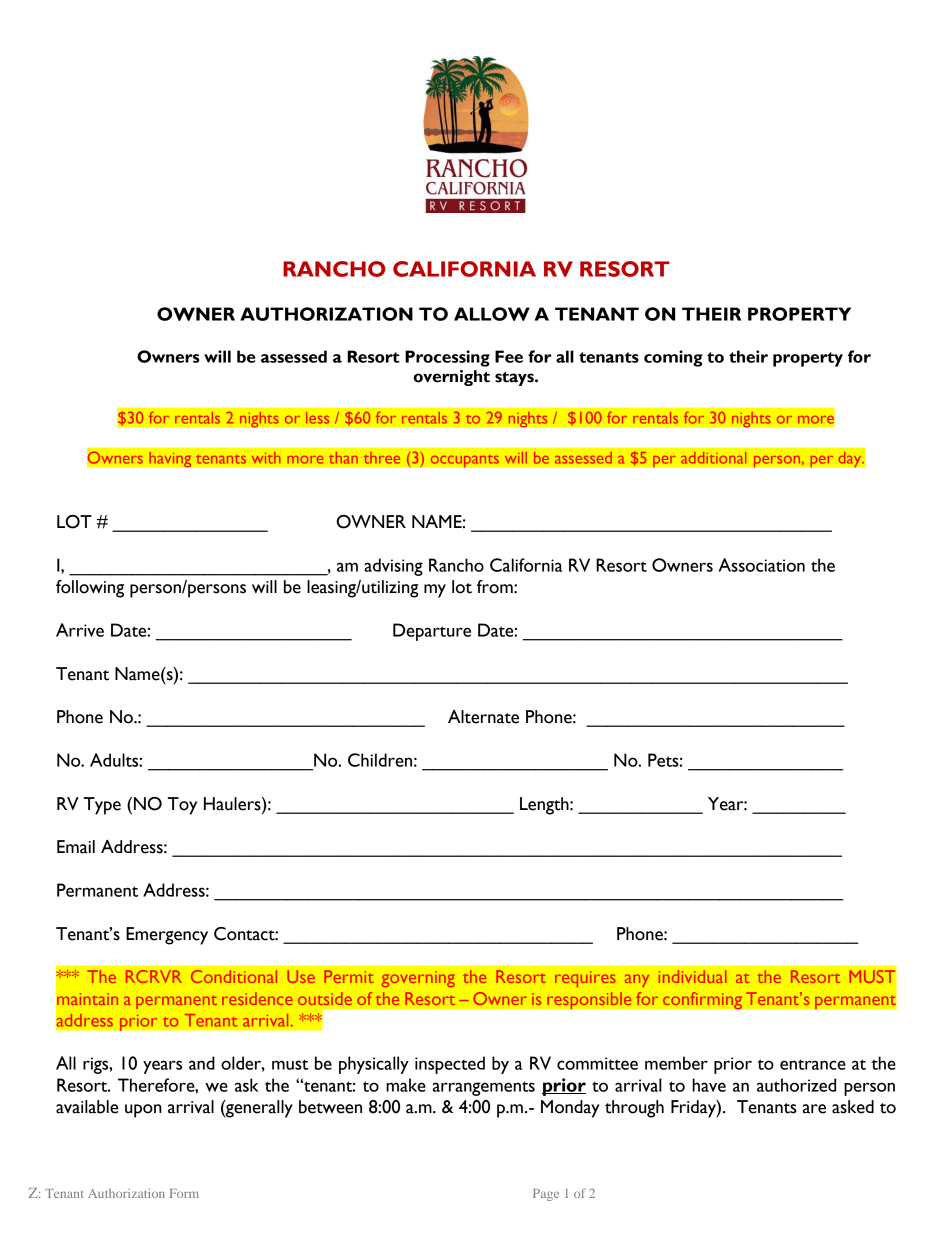 The width and height of the screenshot is (952, 1233). I want to click on coming, so click(673, 358).
